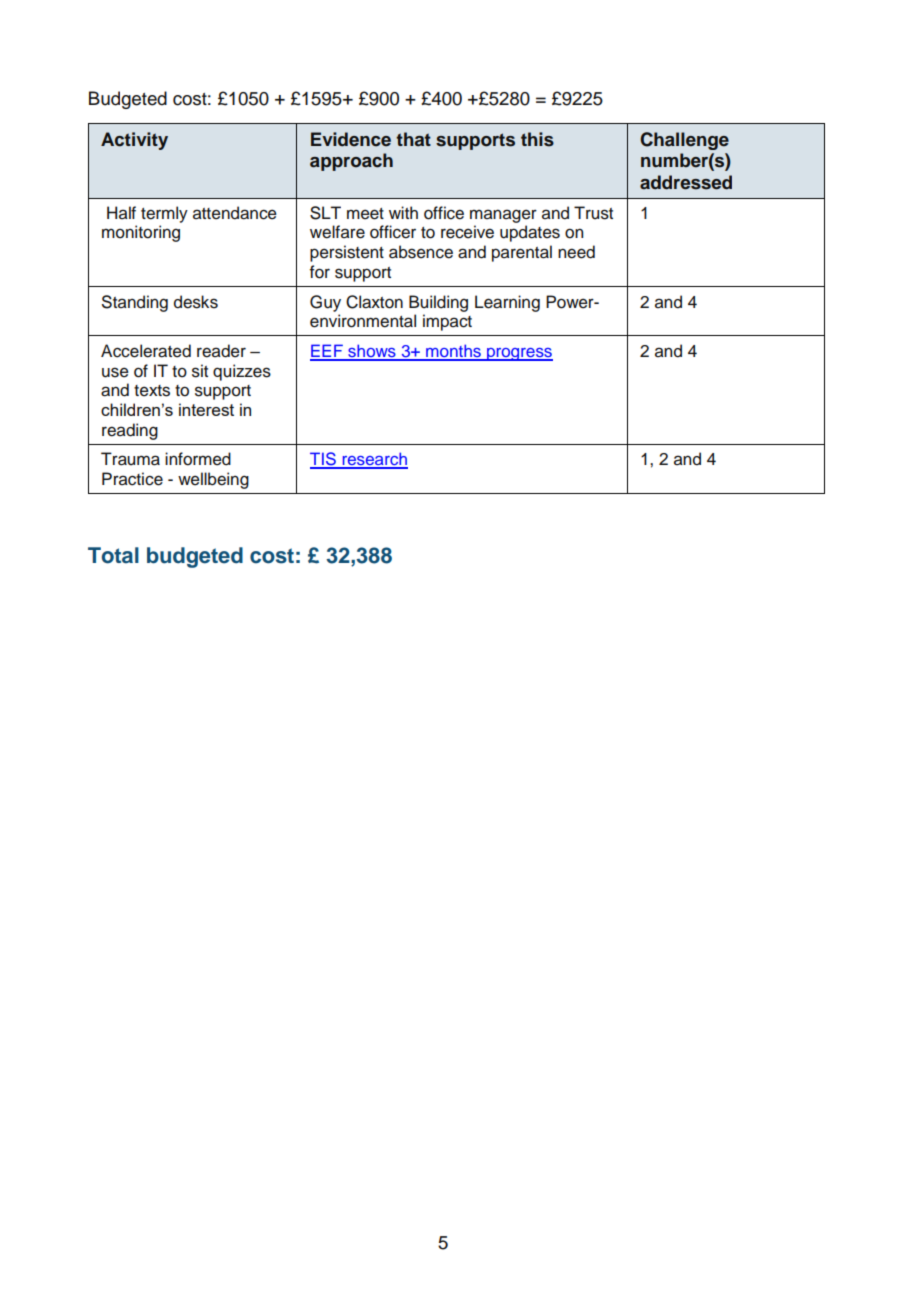 This document has height=1308, width=924. I want to click on that, so click(413, 139).
